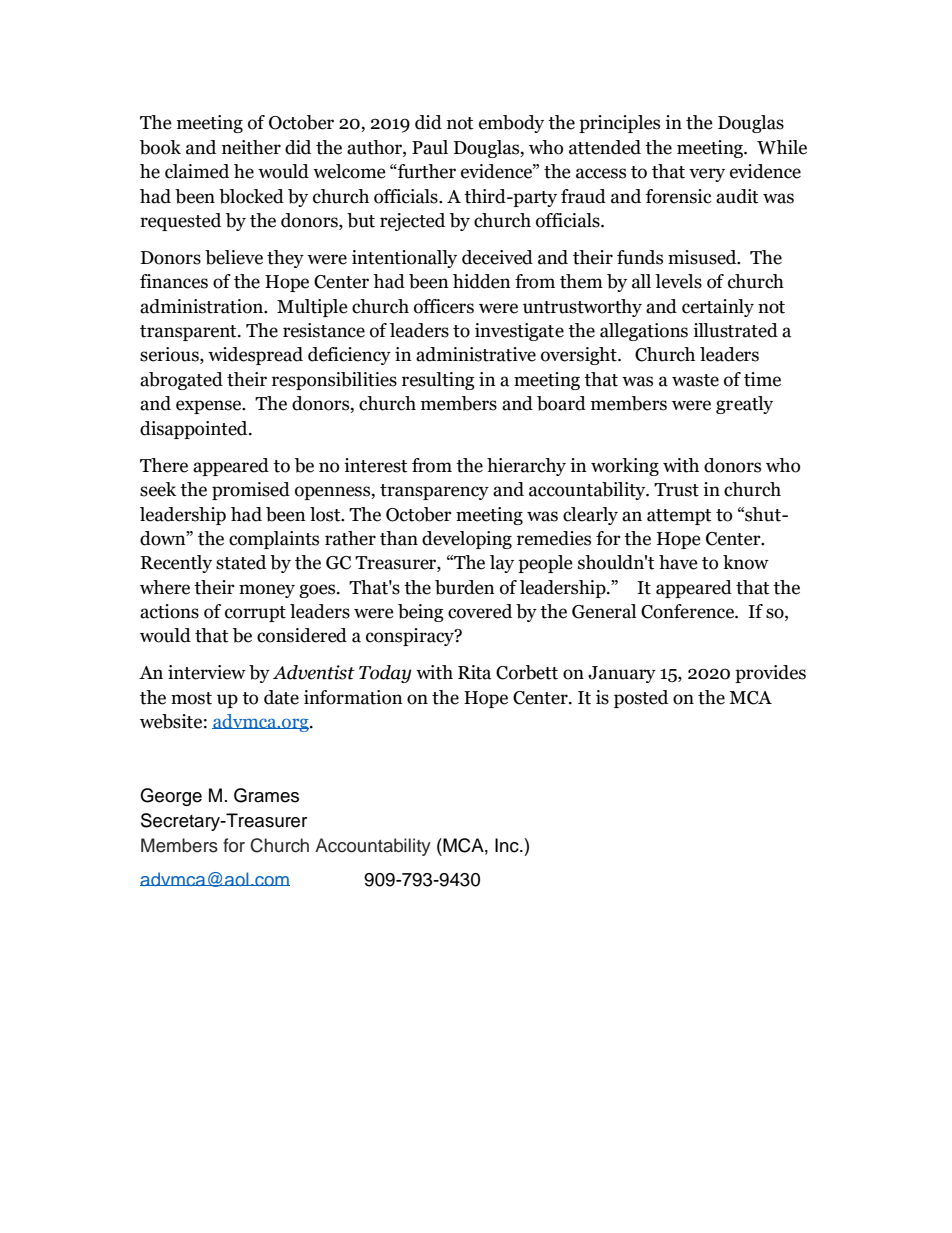 This page has width=952, height=1233. I want to click on information, so click(353, 697).
